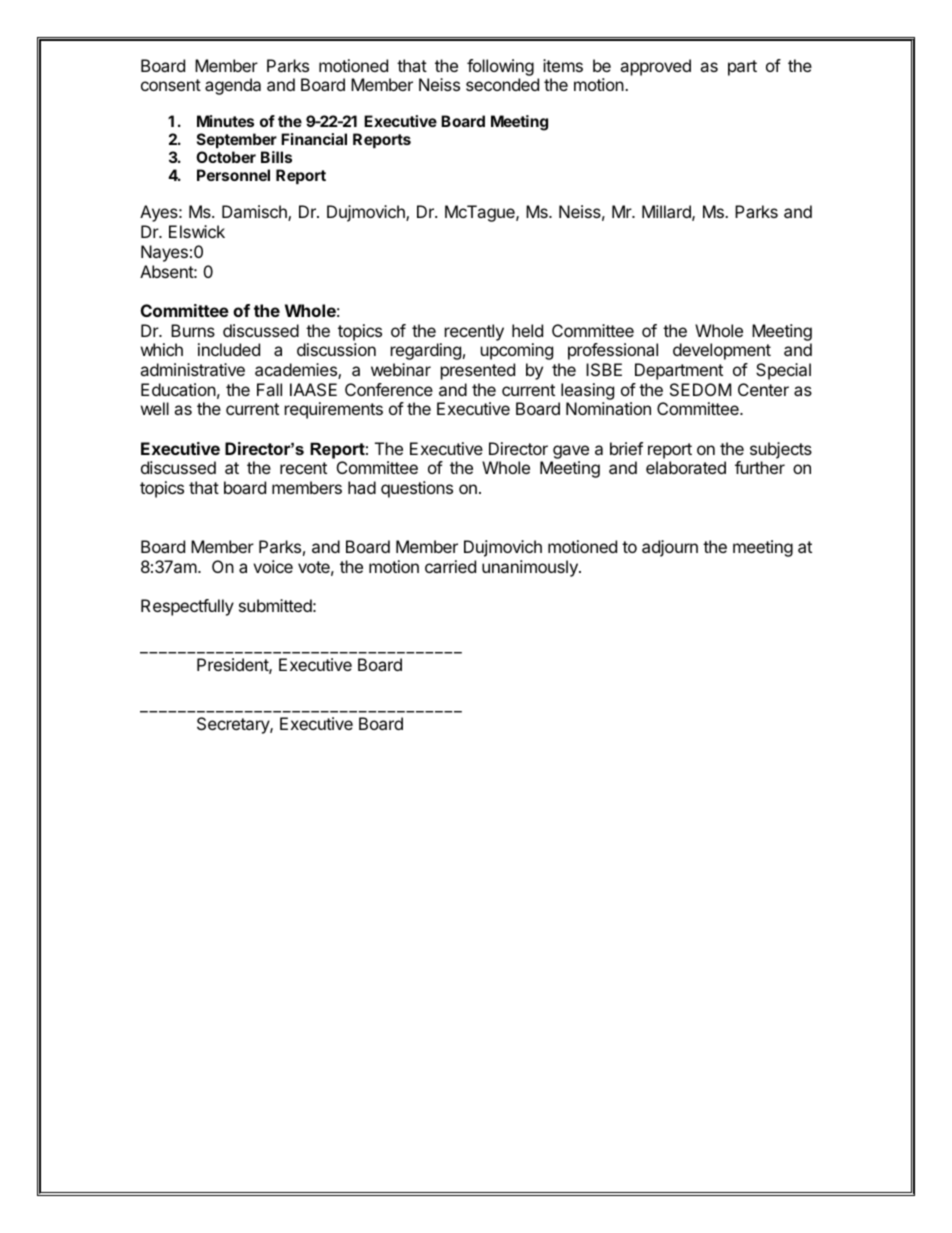  What do you see at coordinates (527, 330) in the screenshot?
I see `held` at bounding box center [527, 330].
